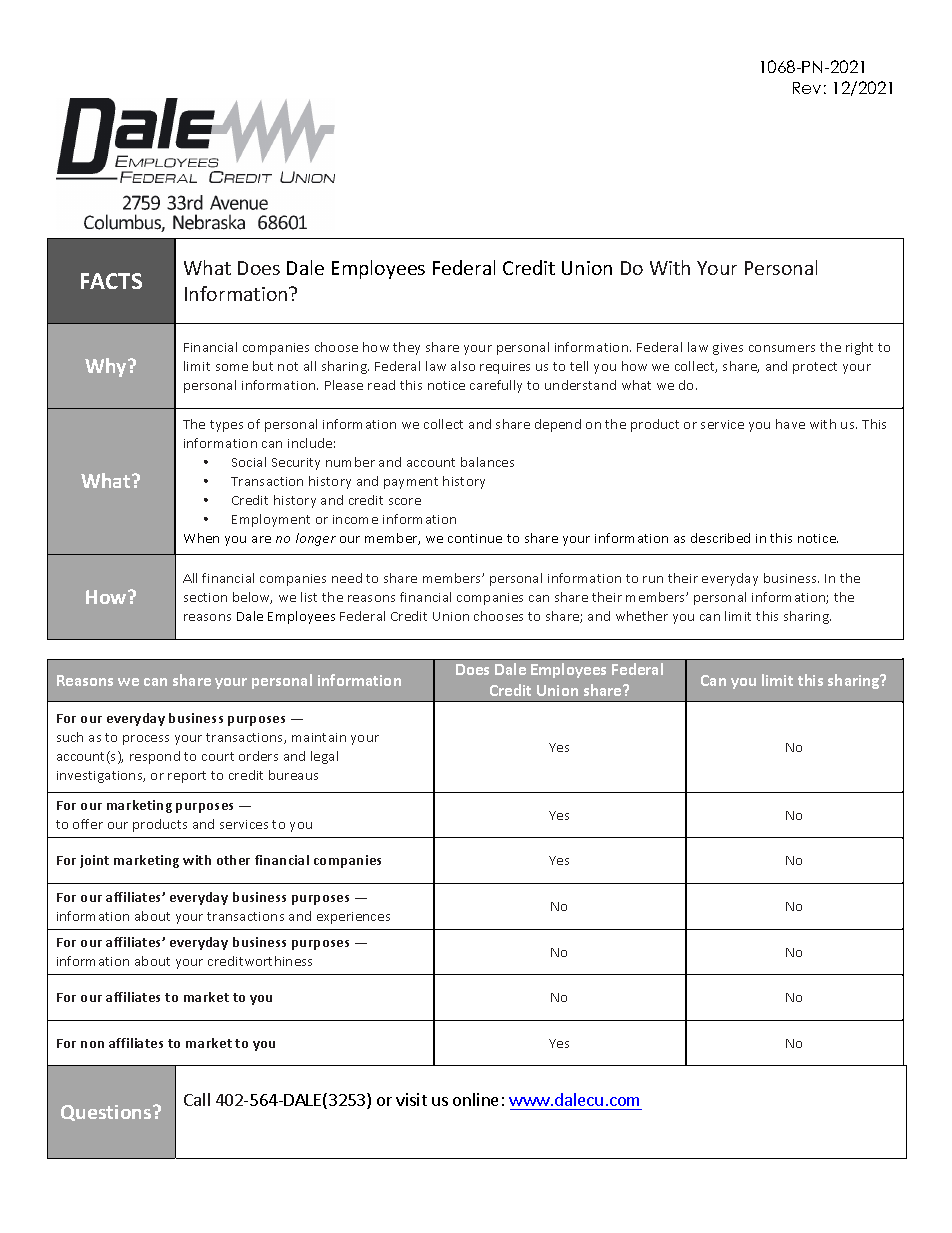 This document has height=1233, width=952. I want to click on whether, so click(642, 616).
